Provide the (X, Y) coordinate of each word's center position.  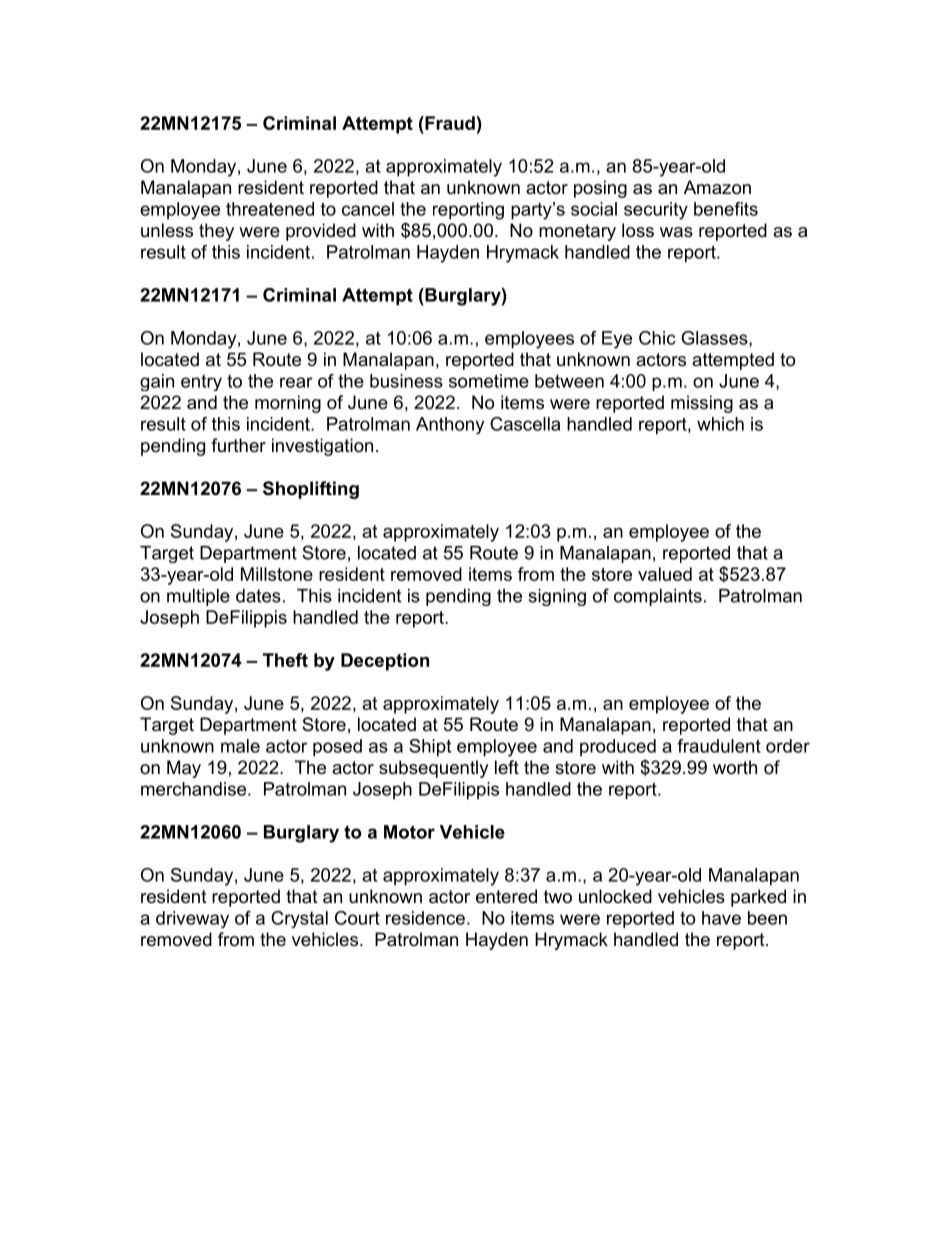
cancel (368, 209)
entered (506, 896)
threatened (270, 209)
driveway (192, 919)
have (721, 918)
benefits (726, 209)
